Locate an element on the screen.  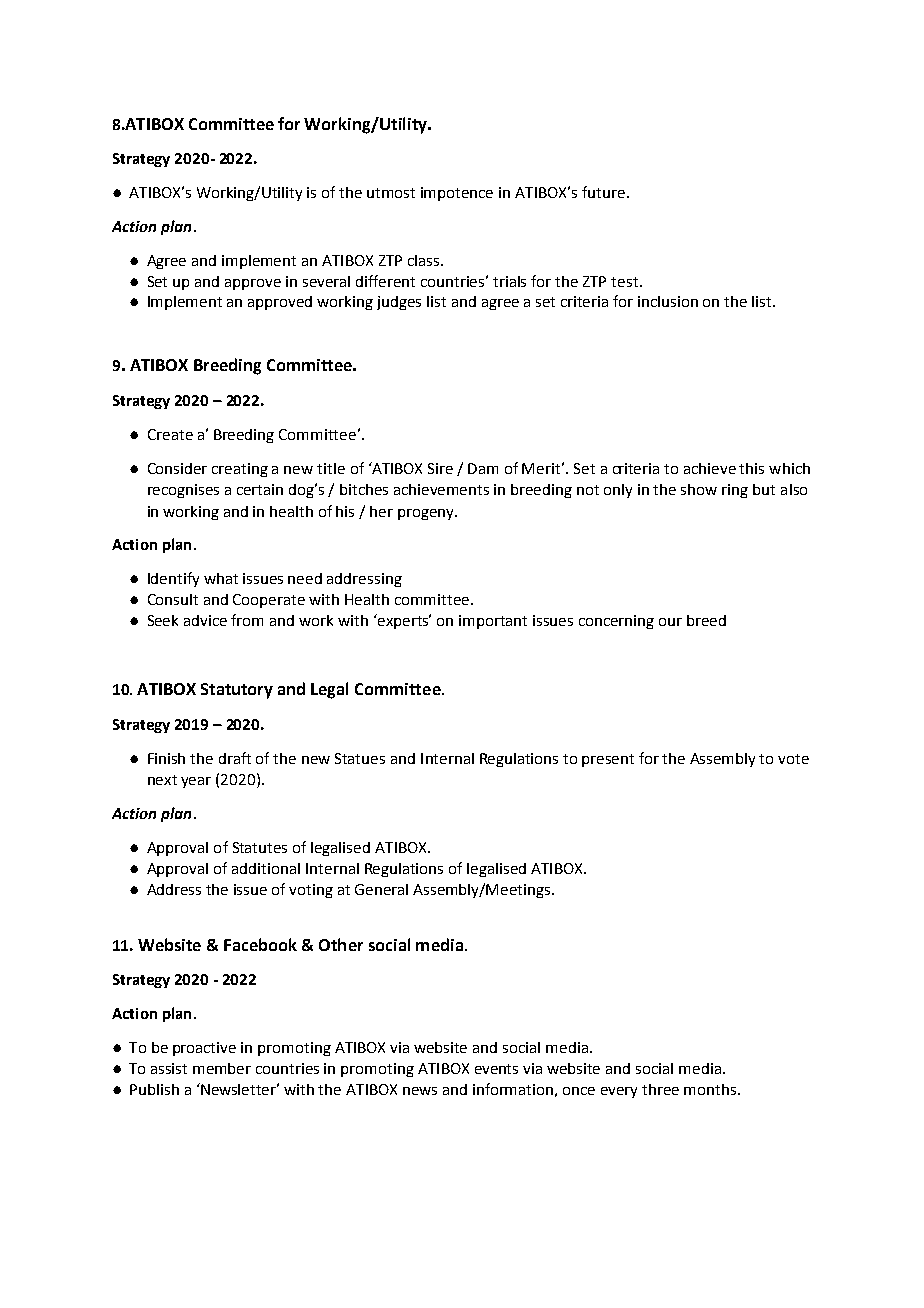
events is located at coordinates (496, 1069).
